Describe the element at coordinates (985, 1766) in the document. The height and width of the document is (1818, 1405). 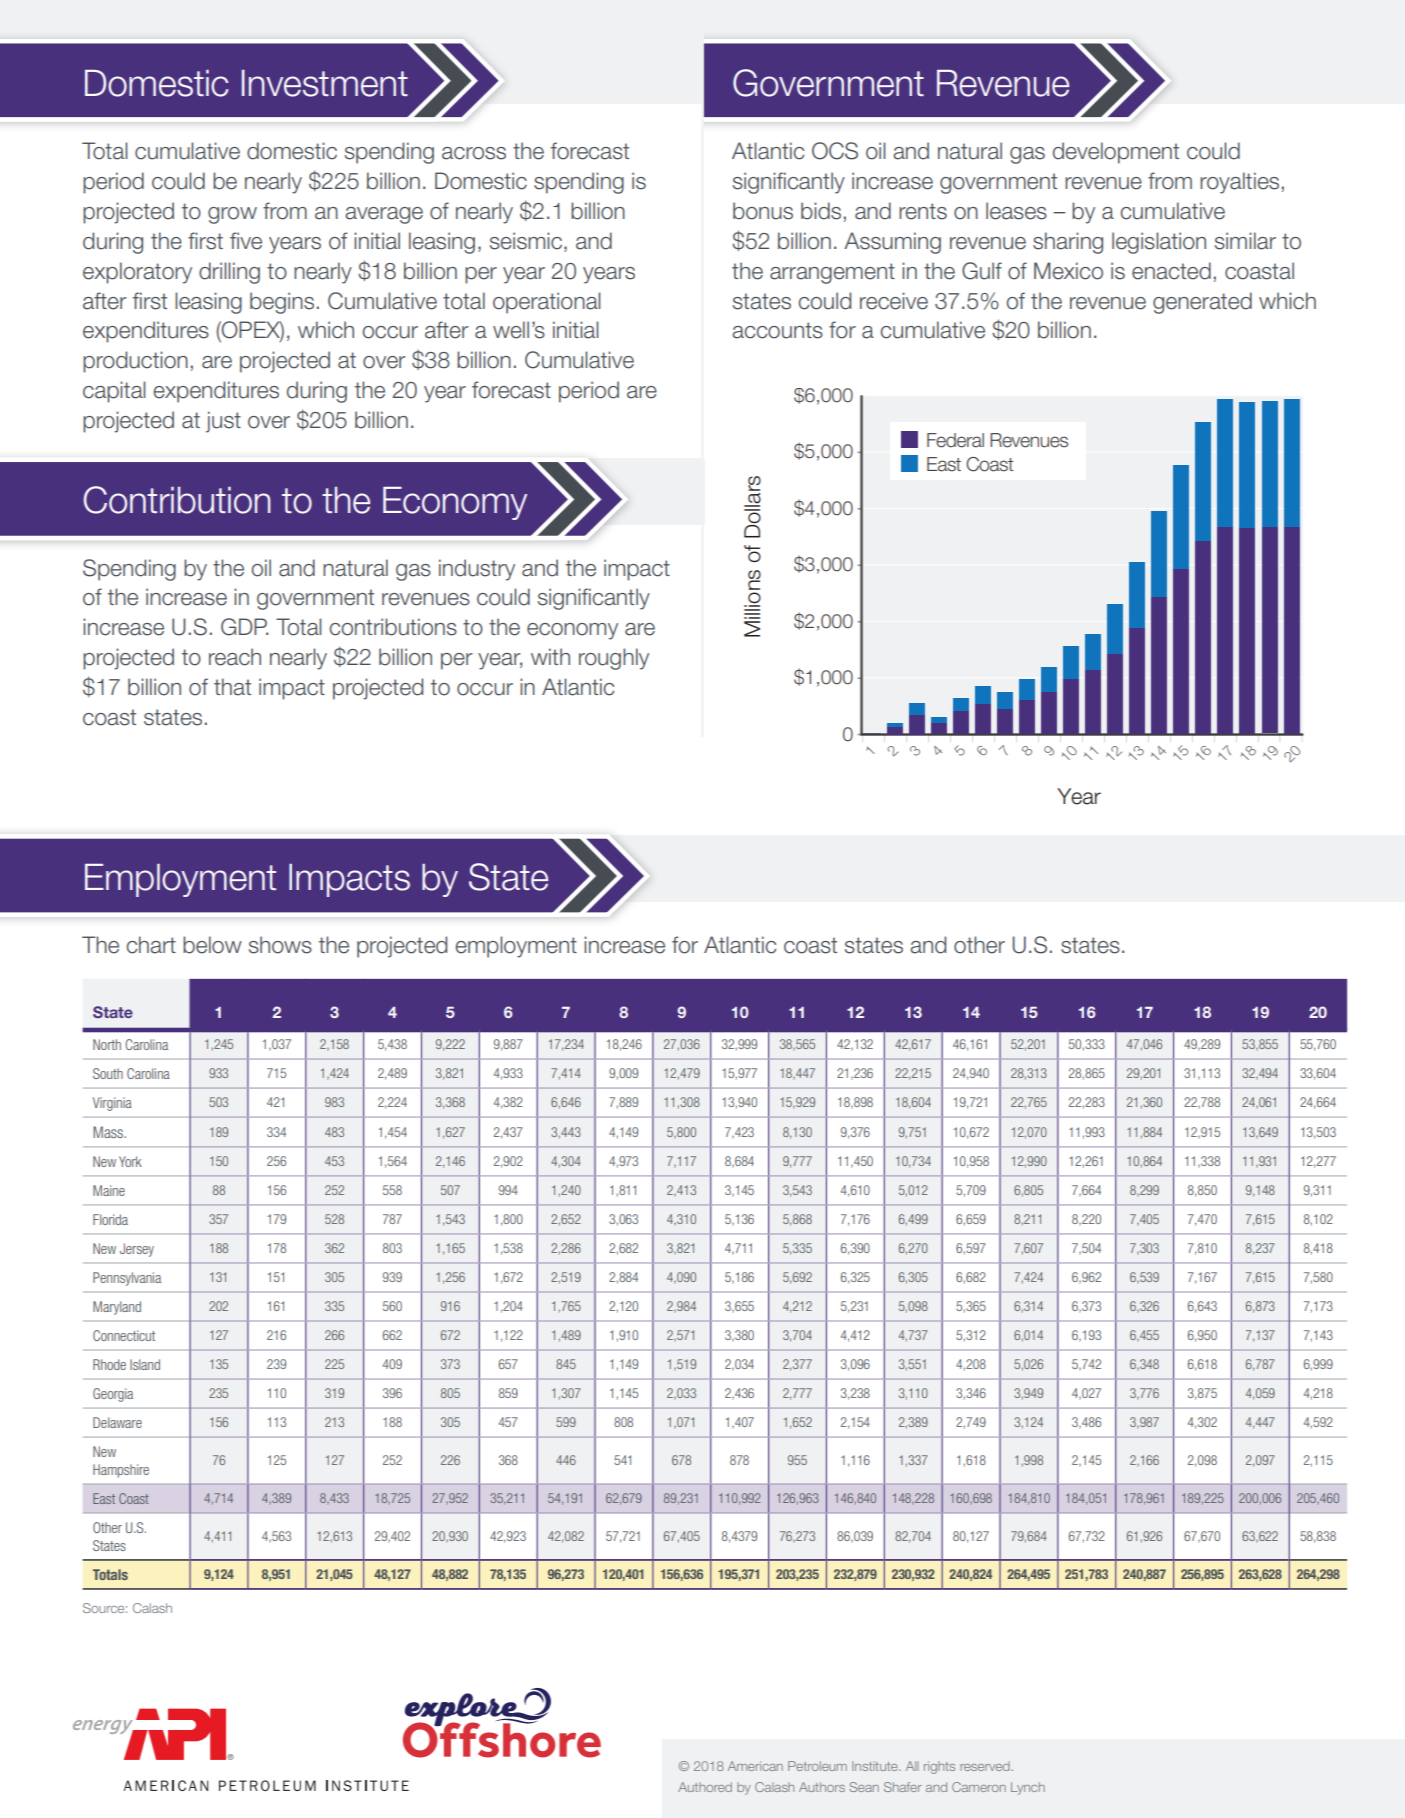
I see `reserved` at that location.
